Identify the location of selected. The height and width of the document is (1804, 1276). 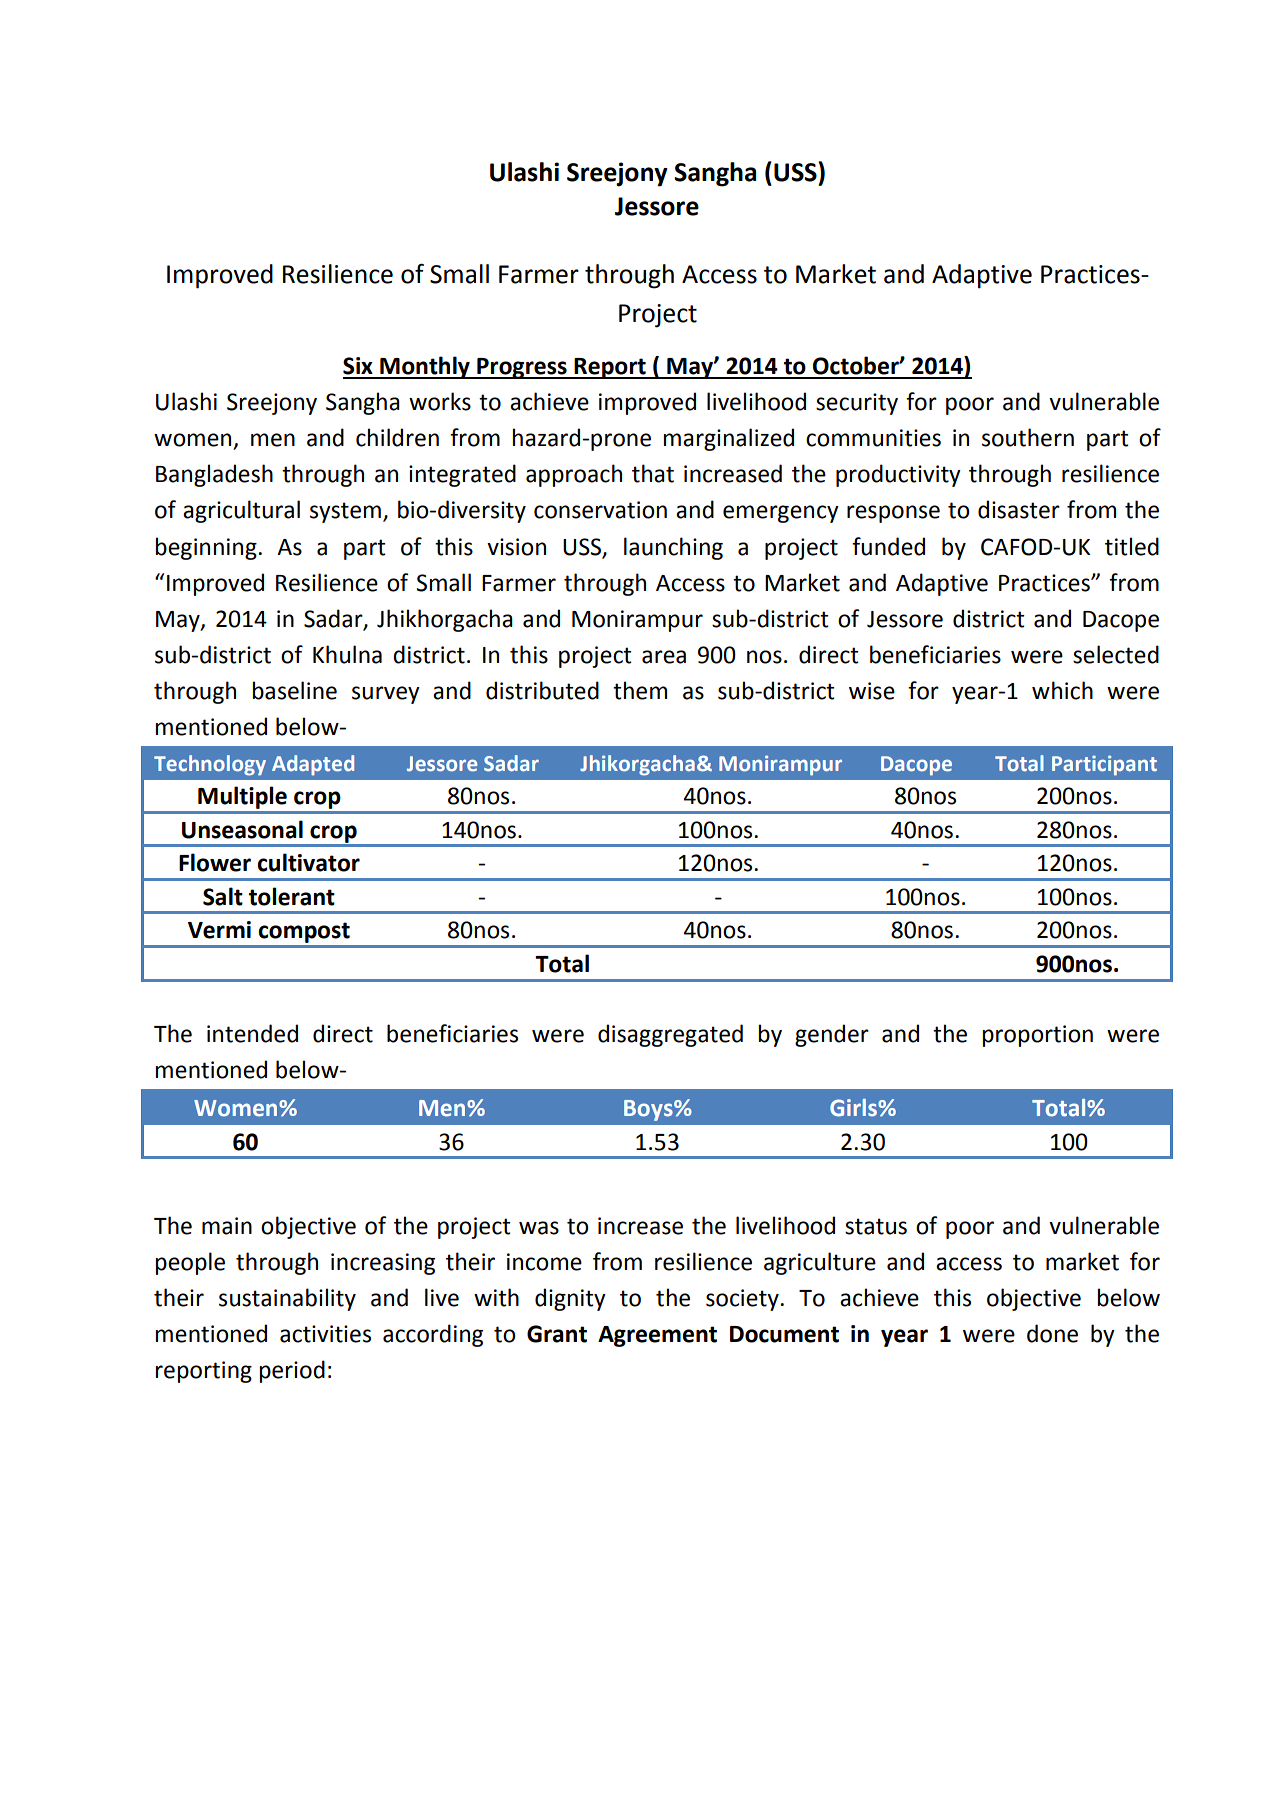
(1116, 654).
